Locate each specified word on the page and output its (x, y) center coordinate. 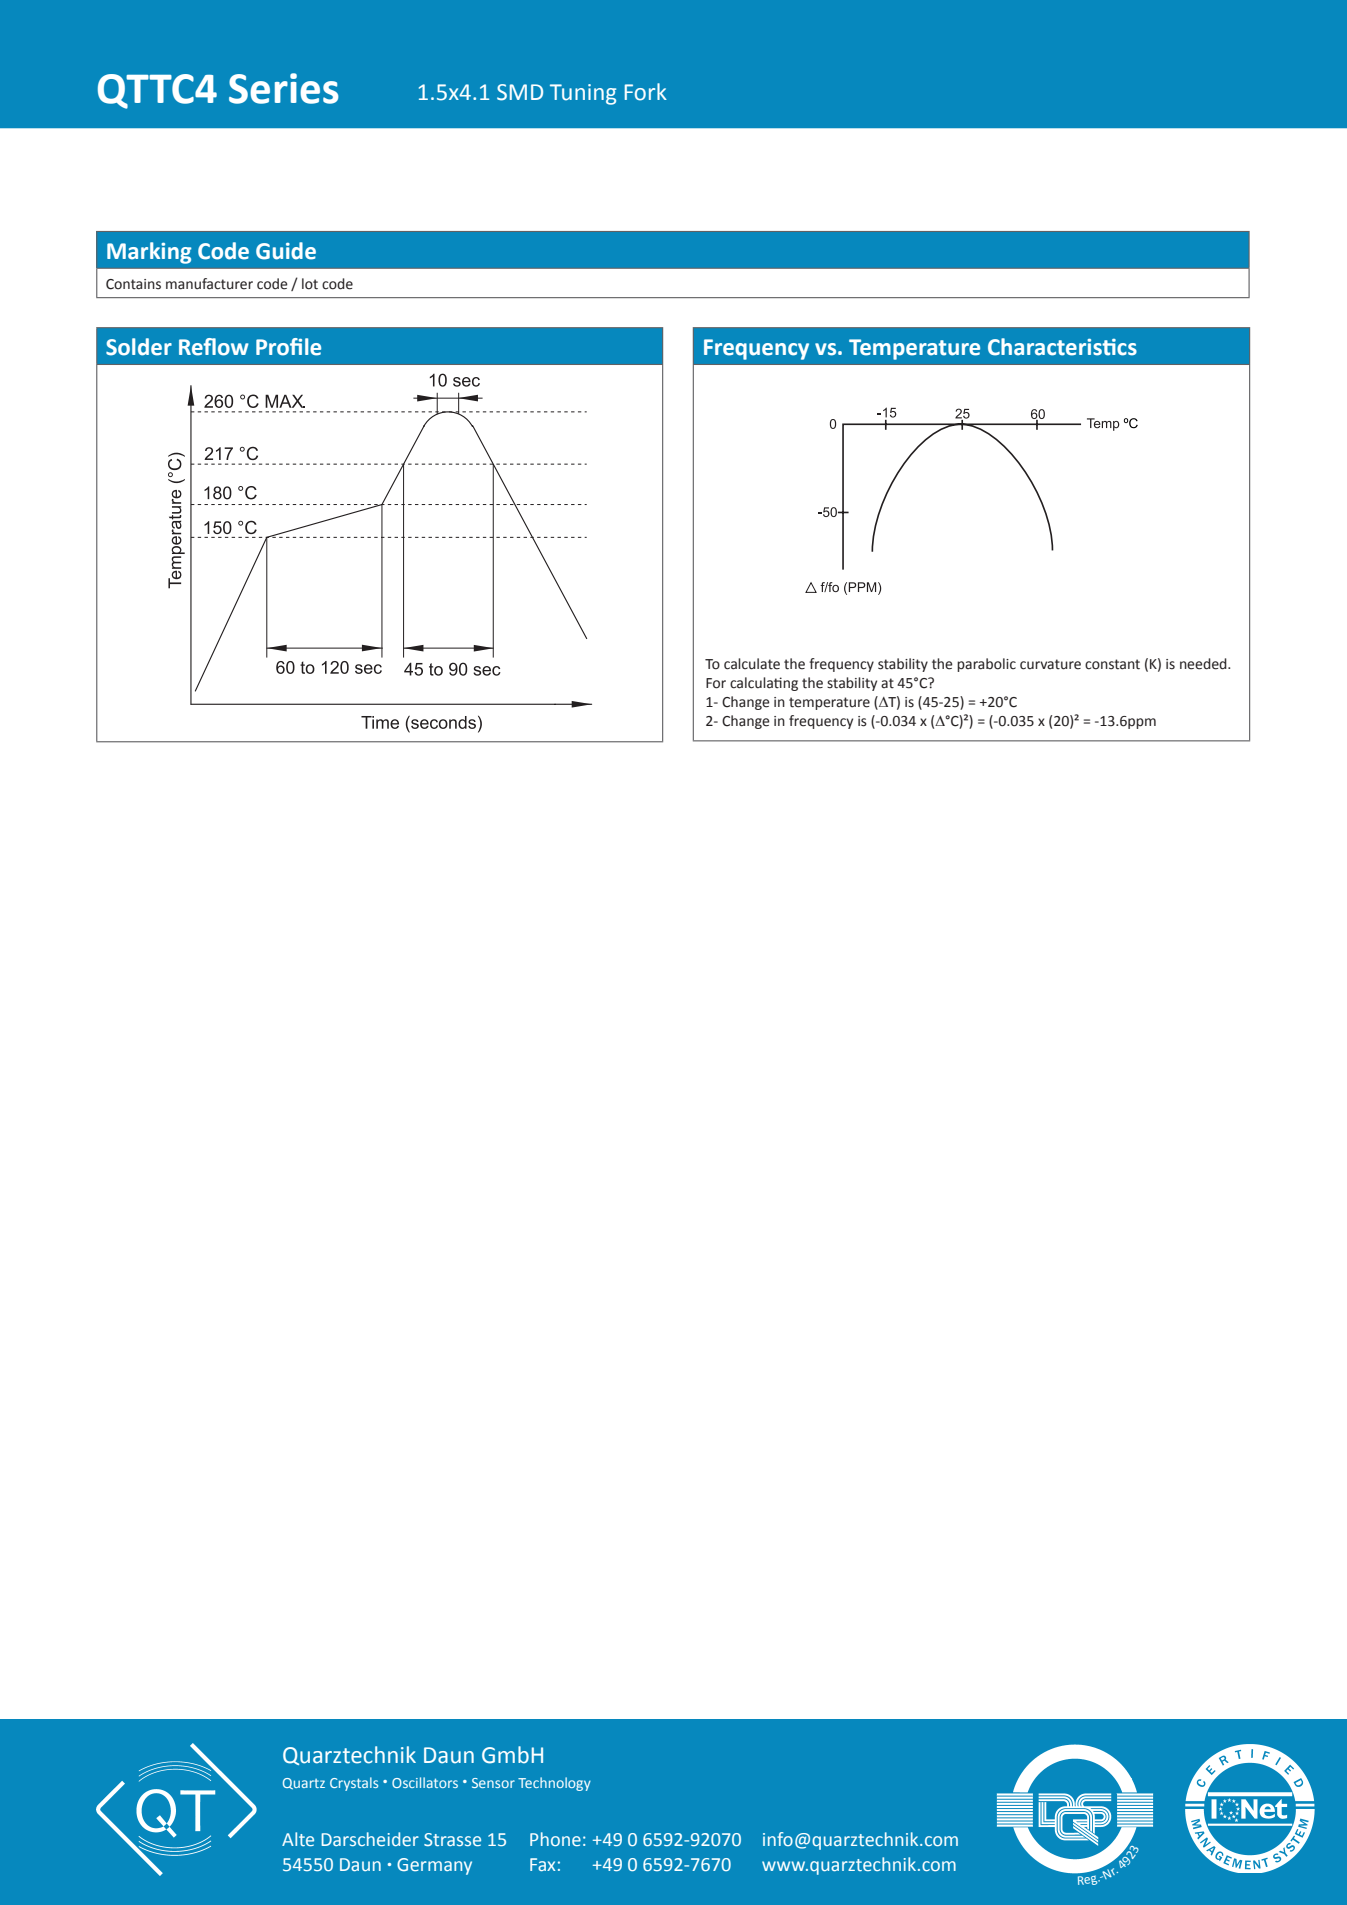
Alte (298, 1839)
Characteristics (1062, 347)
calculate (752, 664)
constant (1112, 664)
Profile (288, 347)
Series (284, 88)
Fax (542, 1864)
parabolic (986, 665)
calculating (764, 684)
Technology (554, 1784)
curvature (1050, 664)
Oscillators (425, 1782)
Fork (646, 92)
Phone (555, 1839)
